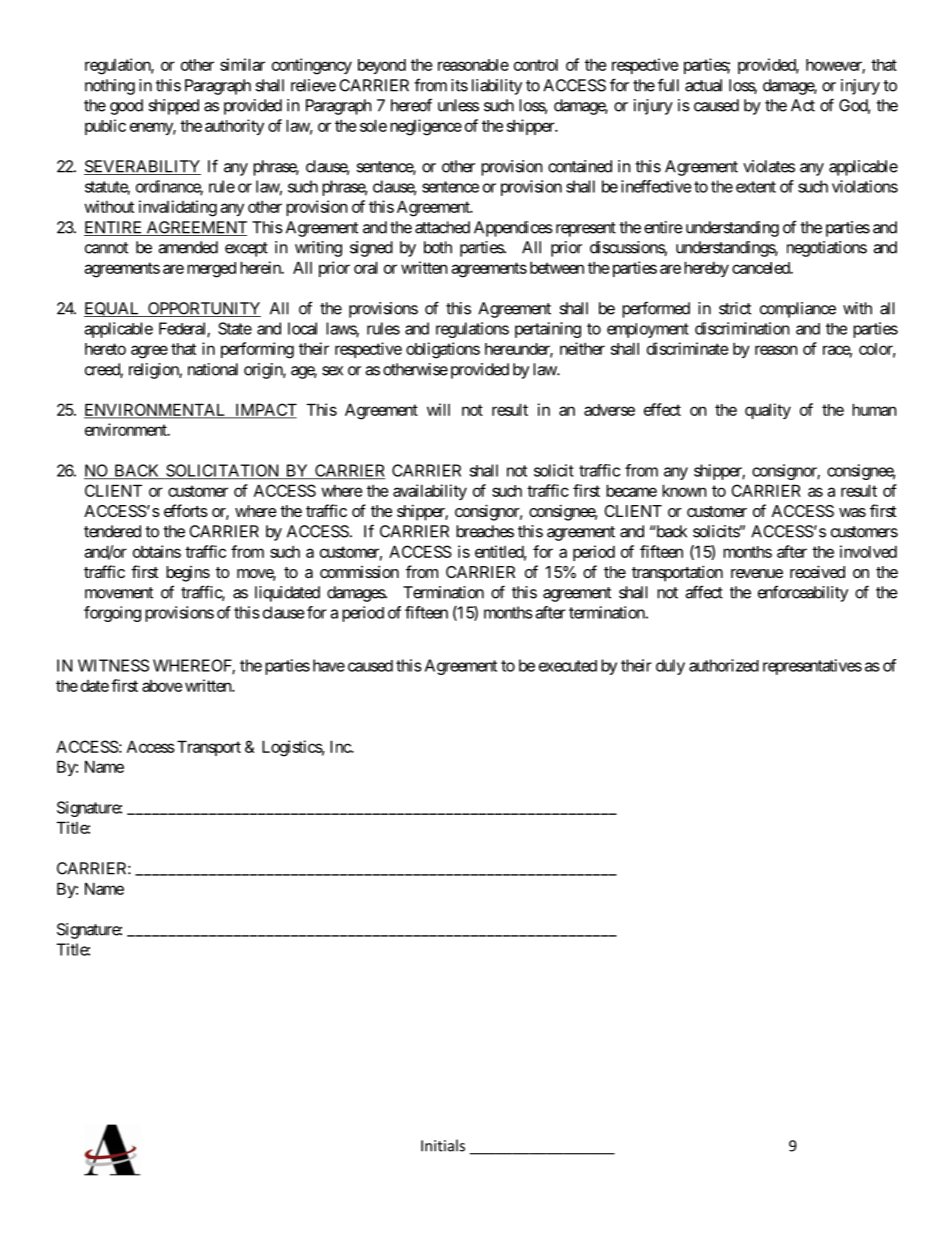 Image resolution: width=952 pixels, height=1233 pixels. What do you see at coordinates (704, 592) in the screenshot?
I see `affect` at bounding box center [704, 592].
